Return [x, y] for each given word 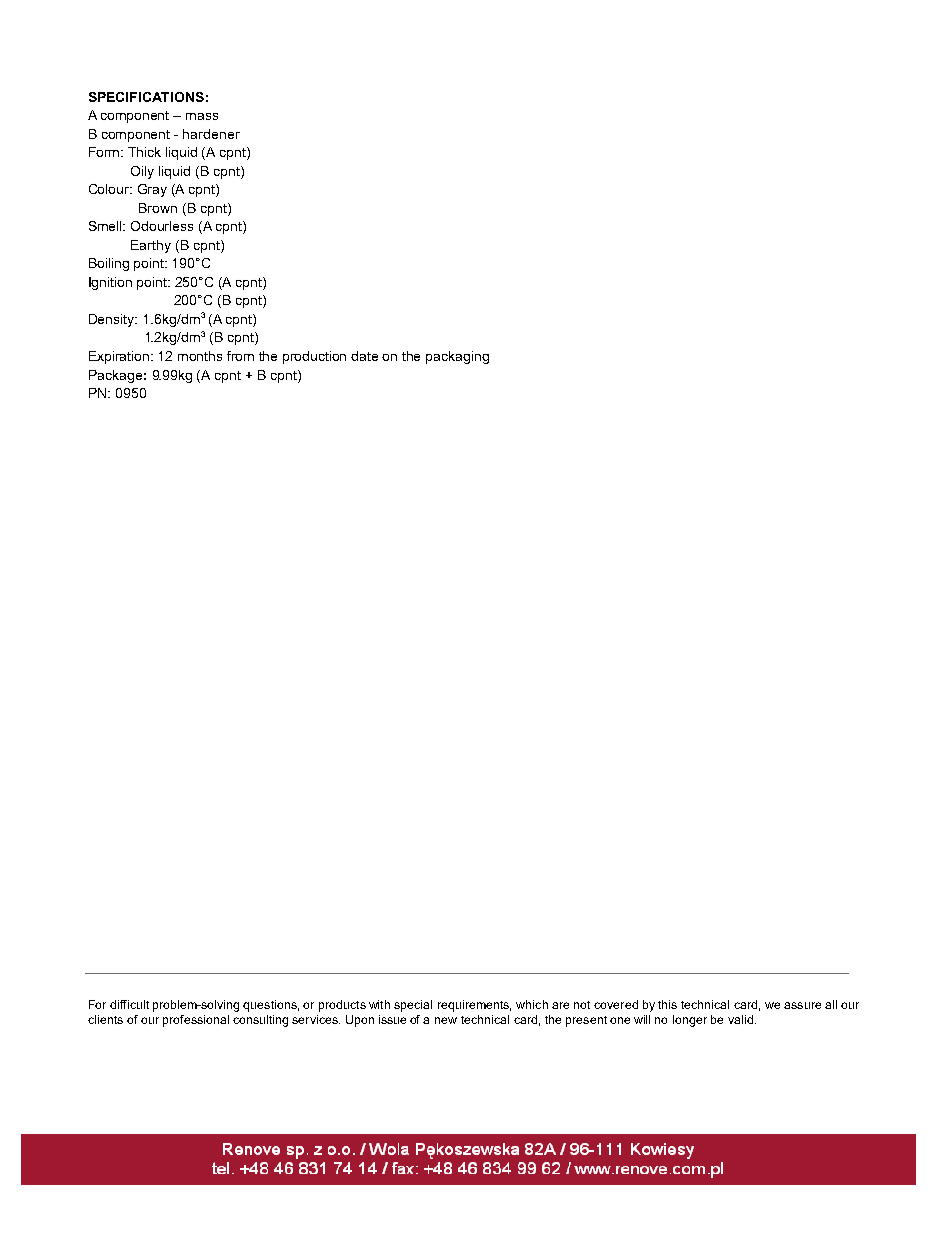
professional [196, 1021]
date [364, 356]
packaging [457, 357]
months [200, 356]
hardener [211, 134]
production [314, 357]
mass [202, 116]
